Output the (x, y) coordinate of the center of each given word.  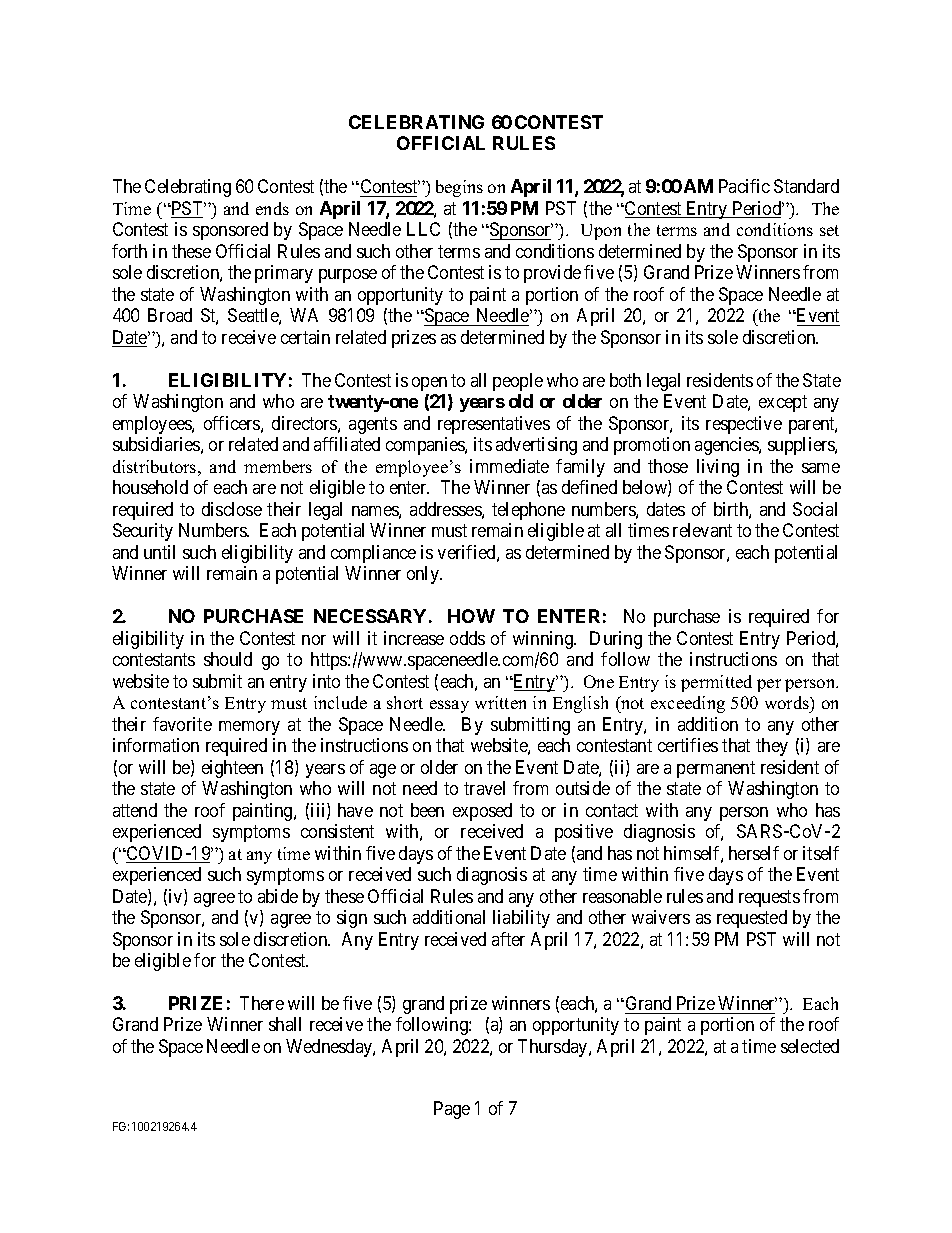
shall (285, 1024)
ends (272, 208)
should (228, 659)
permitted (716, 683)
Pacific (744, 186)
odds (467, 638)
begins (459, 188)
